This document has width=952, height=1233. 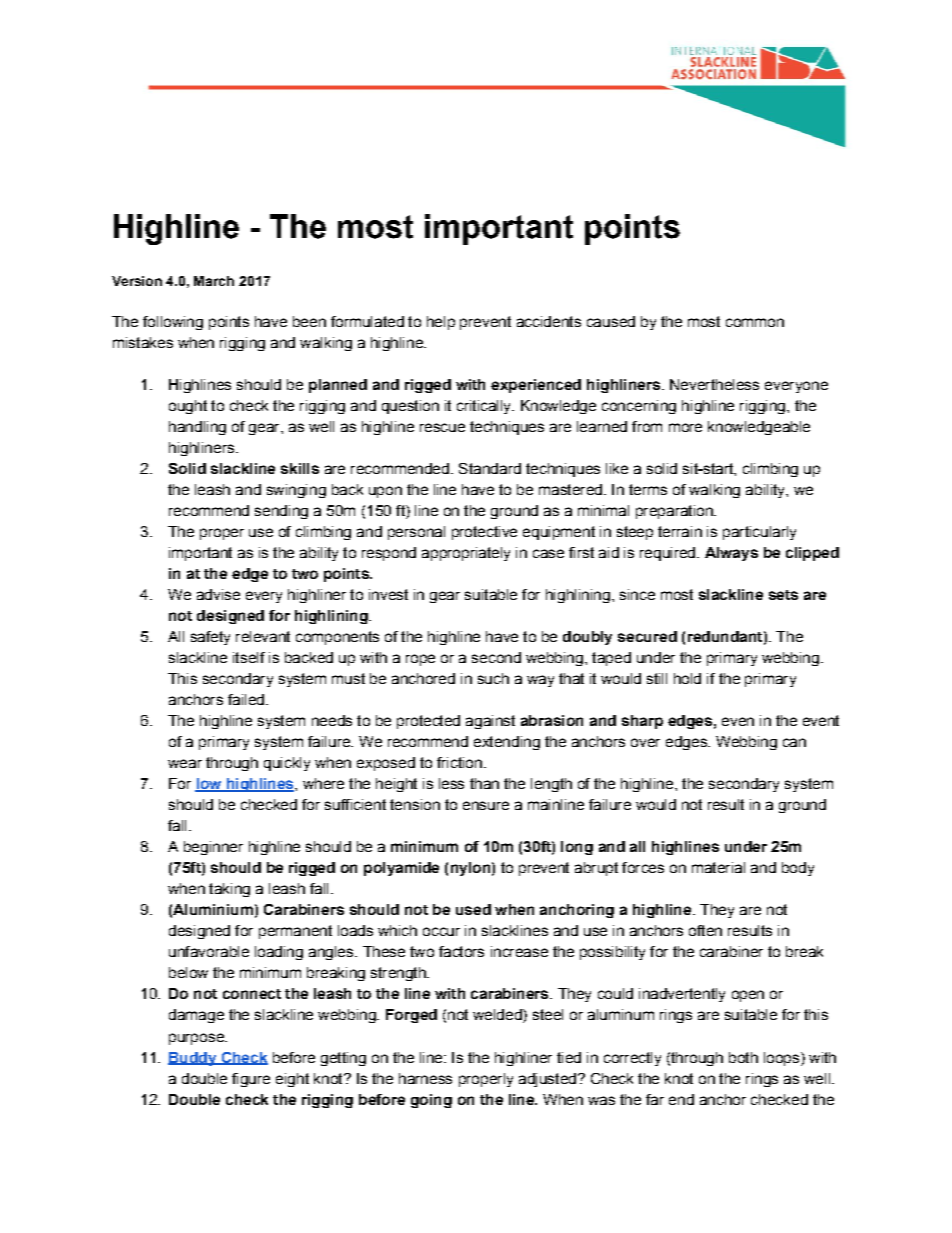 I want to click on help, so click(x=441, y=323).
